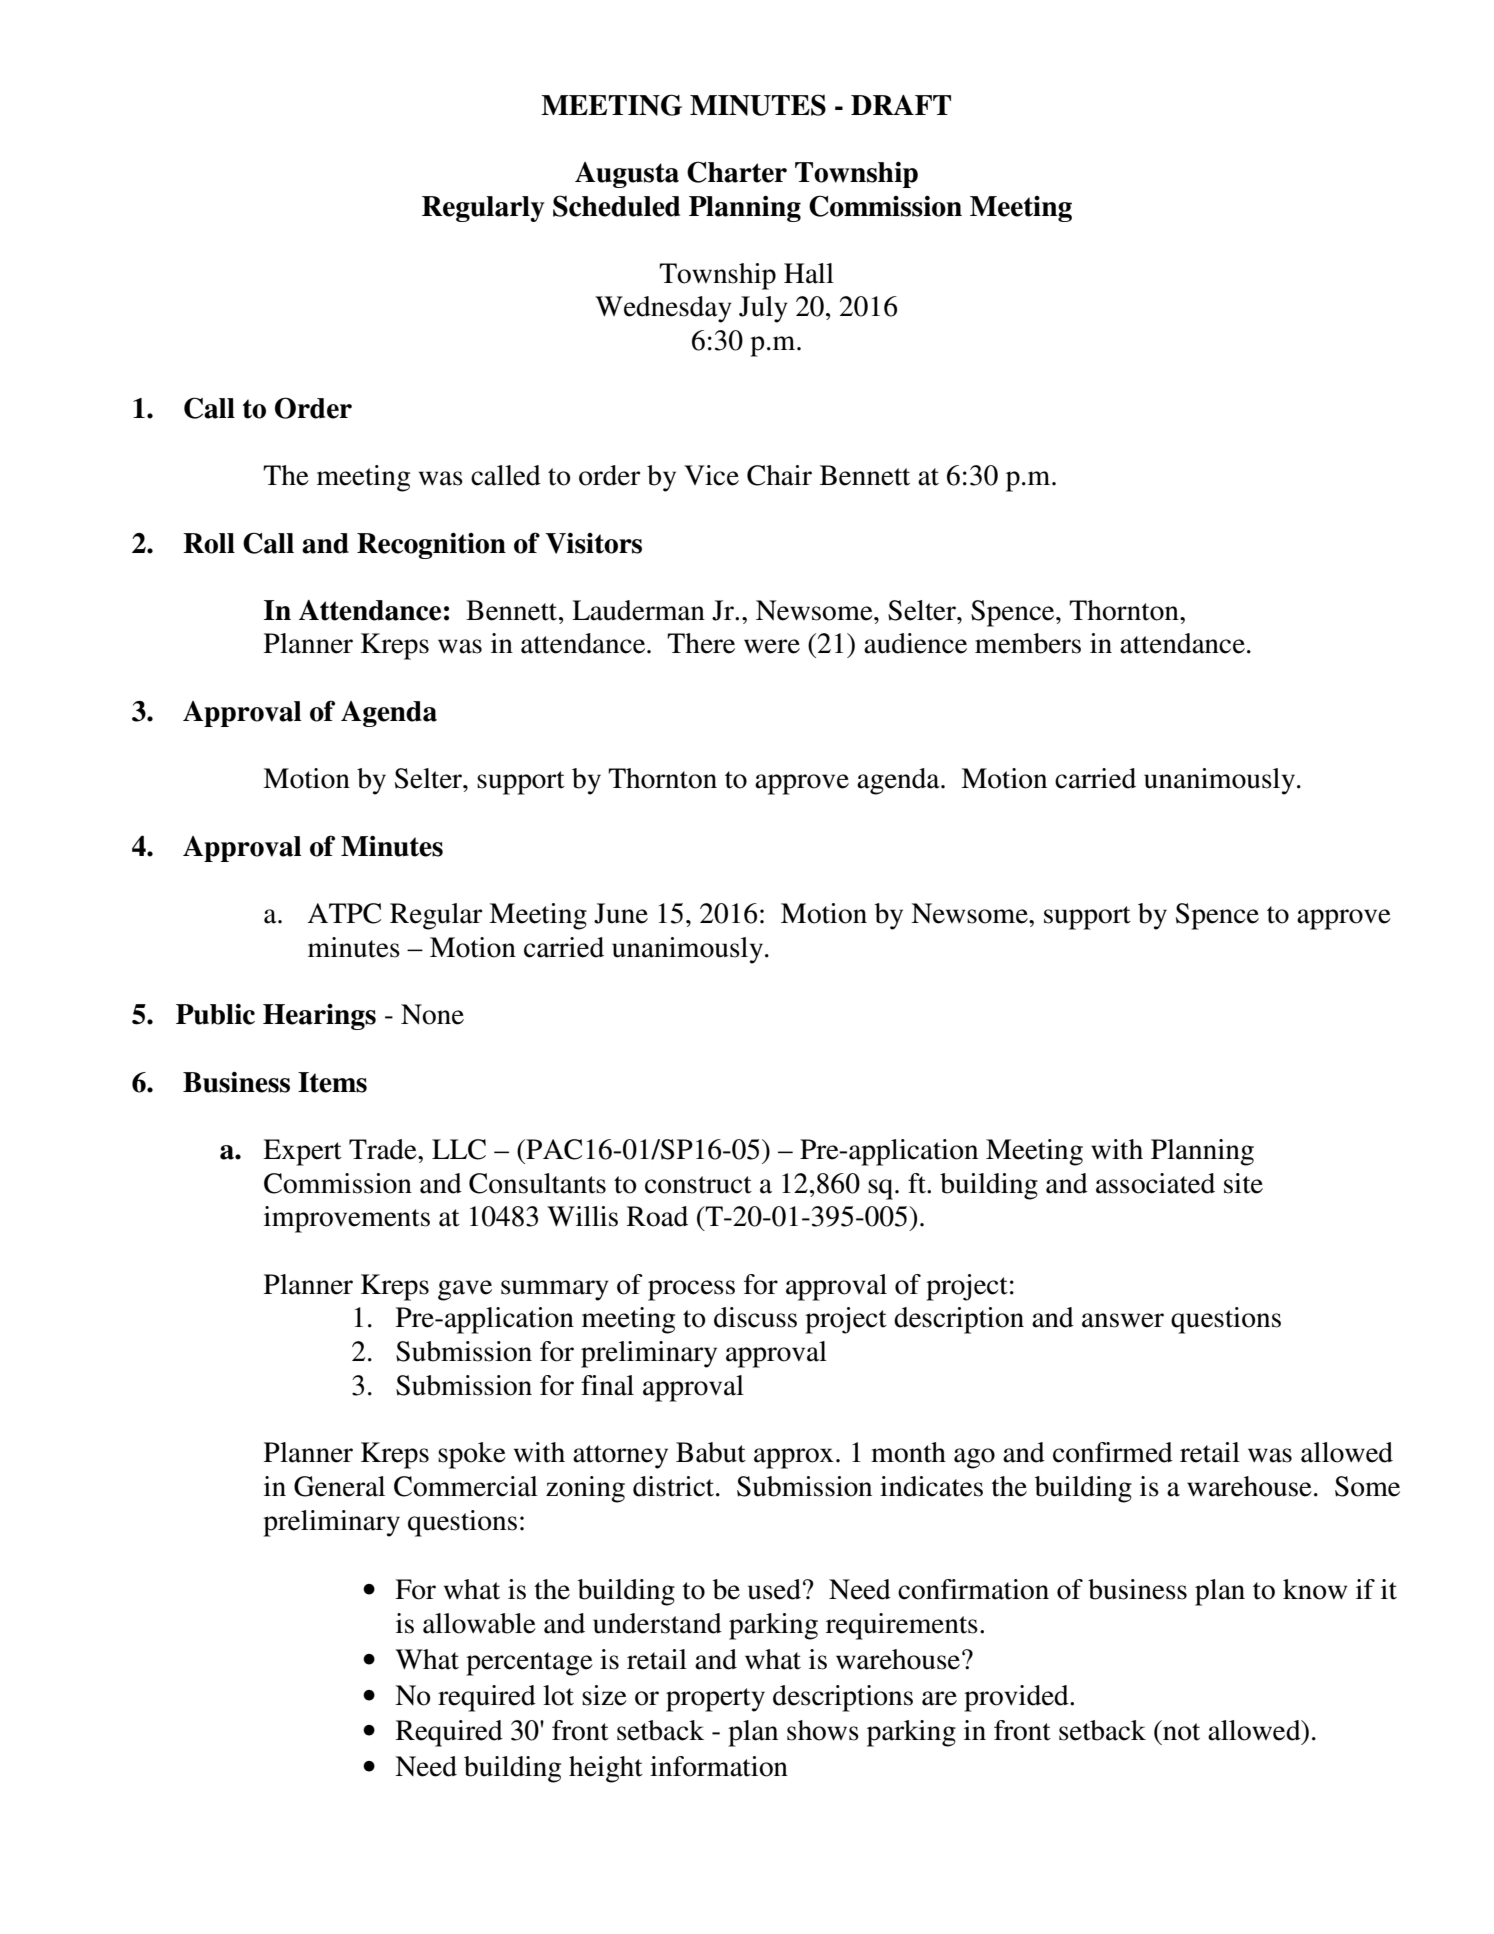 The image size is (1494, 1934). Describe the element at coordinates (1028, 643) in the screenshot. I see `members` at that location.
